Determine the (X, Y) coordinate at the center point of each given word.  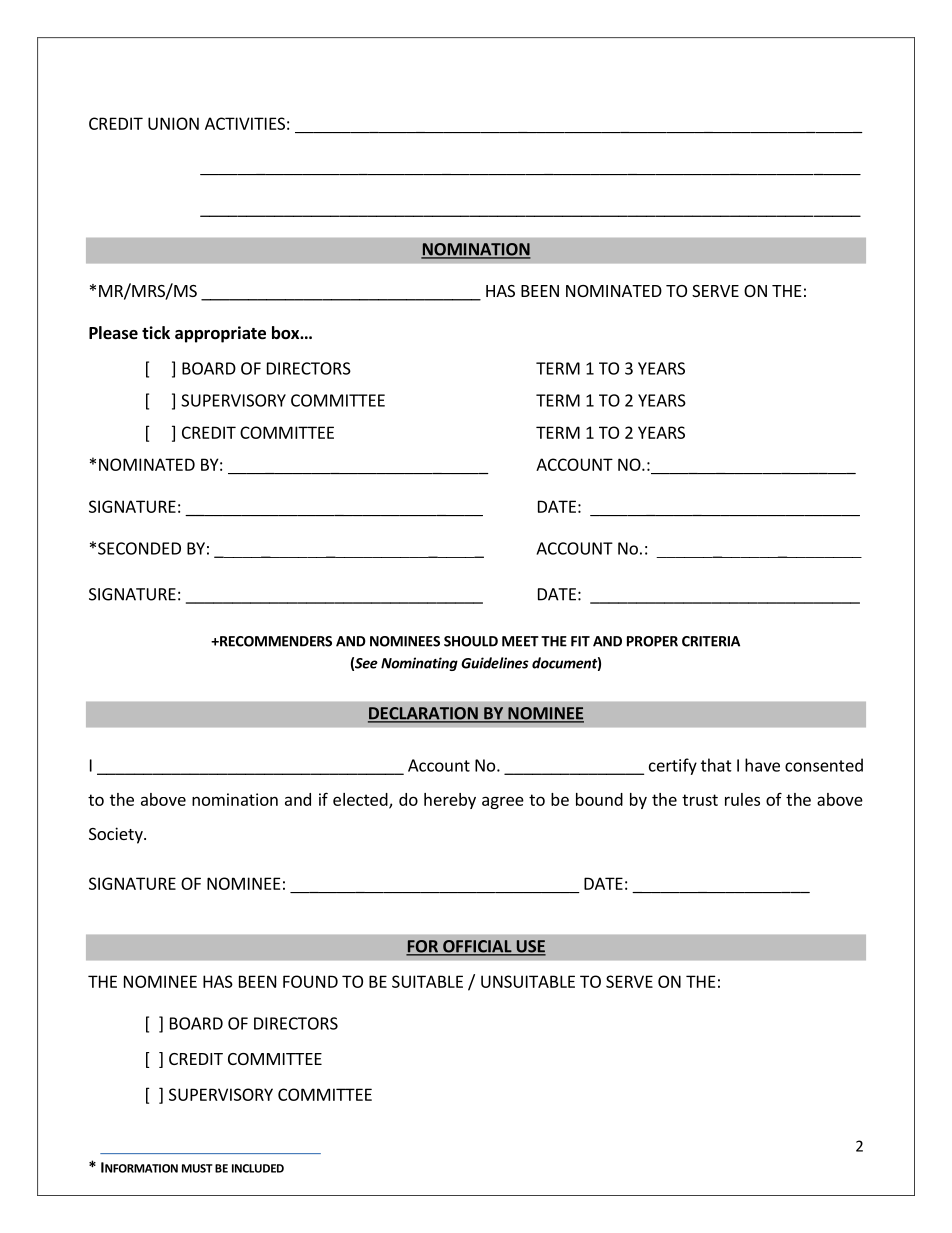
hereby (450, 801)
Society (117, 835)
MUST (197, 1168)
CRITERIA (711, 641)
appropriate (220, 334)
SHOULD (471, 641)
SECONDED (139, 548)
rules (742, 799)
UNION (173, 123)
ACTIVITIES (245, 123)
